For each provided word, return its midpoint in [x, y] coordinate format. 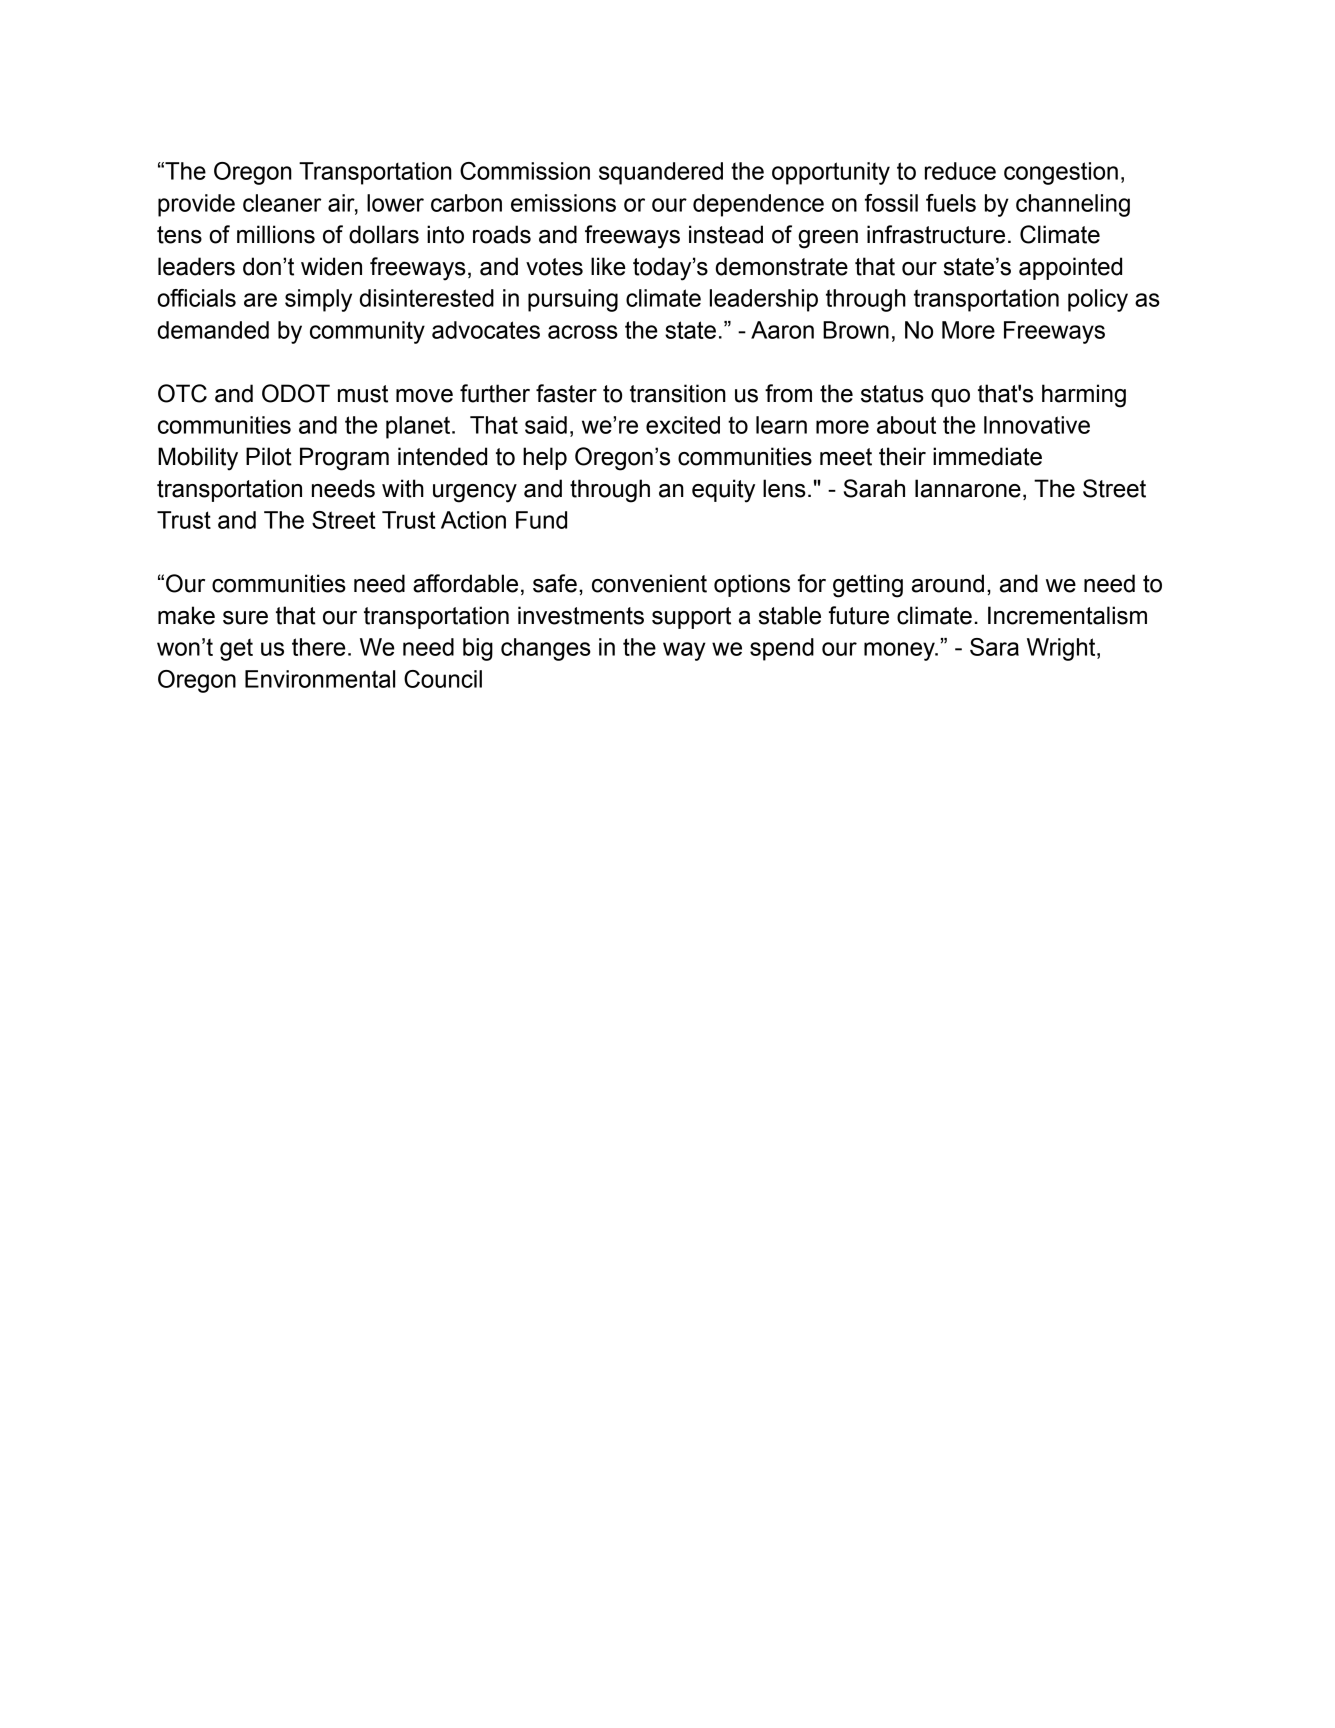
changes [546, 649]
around [948, 583]
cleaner [282, 203]
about [906, 425]
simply [318, 300]
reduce [960, 171]
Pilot [269, 456]
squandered [661, 173]
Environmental [320, 679]
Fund [541, 520]
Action [473, 520]
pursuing [573, 300]
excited [683, 425]
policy [1098, 300]
